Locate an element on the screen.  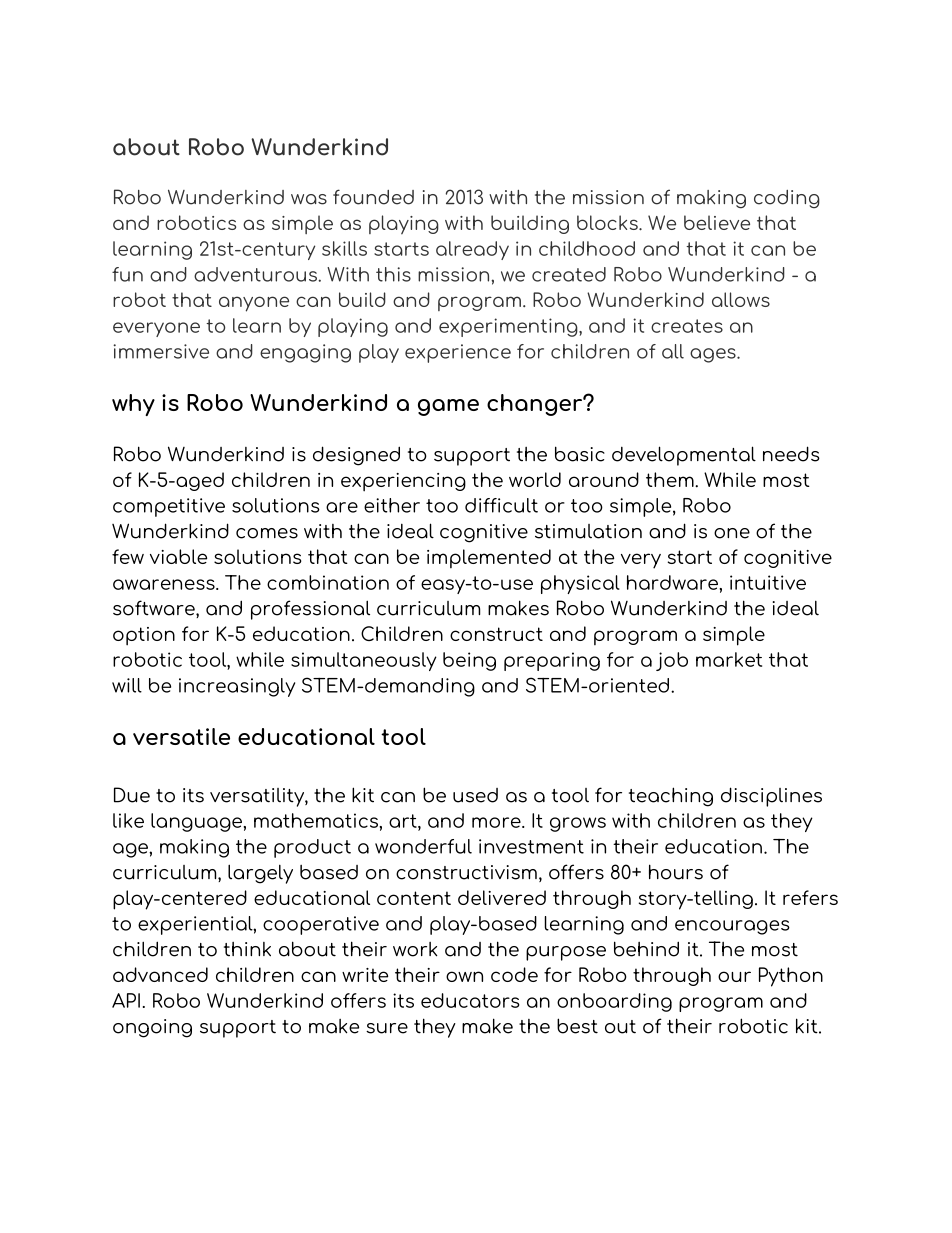
disciplines is located at coordinates (771, 797).
